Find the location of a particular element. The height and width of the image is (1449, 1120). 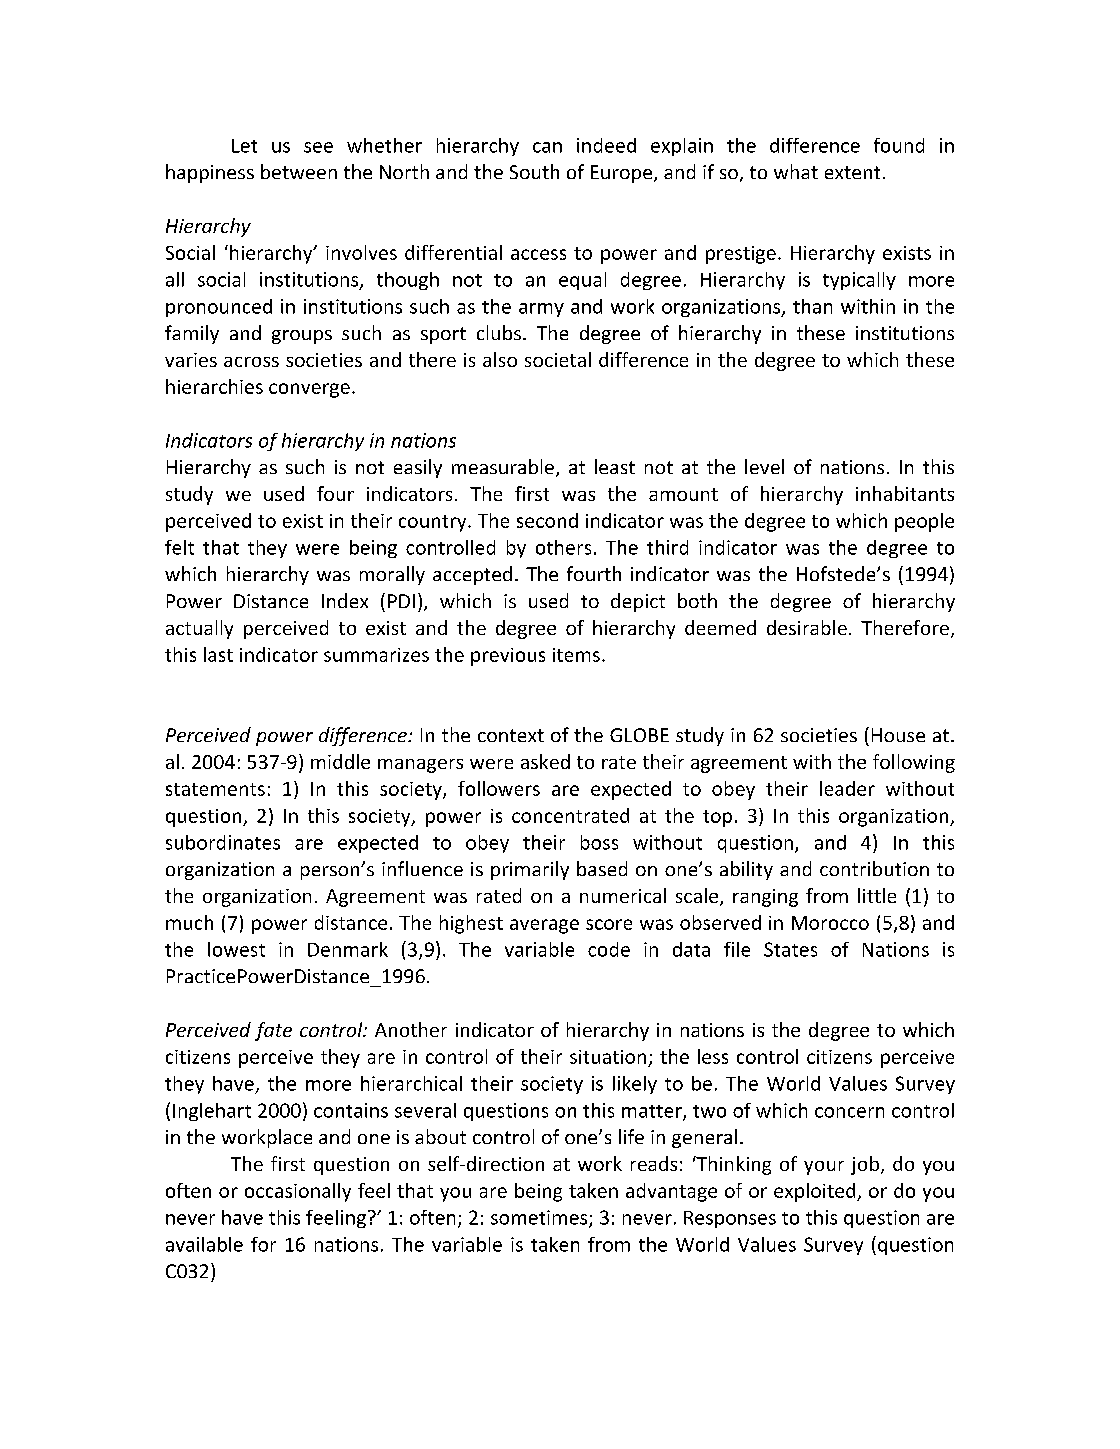

second is located at coordinates (547, 520).
